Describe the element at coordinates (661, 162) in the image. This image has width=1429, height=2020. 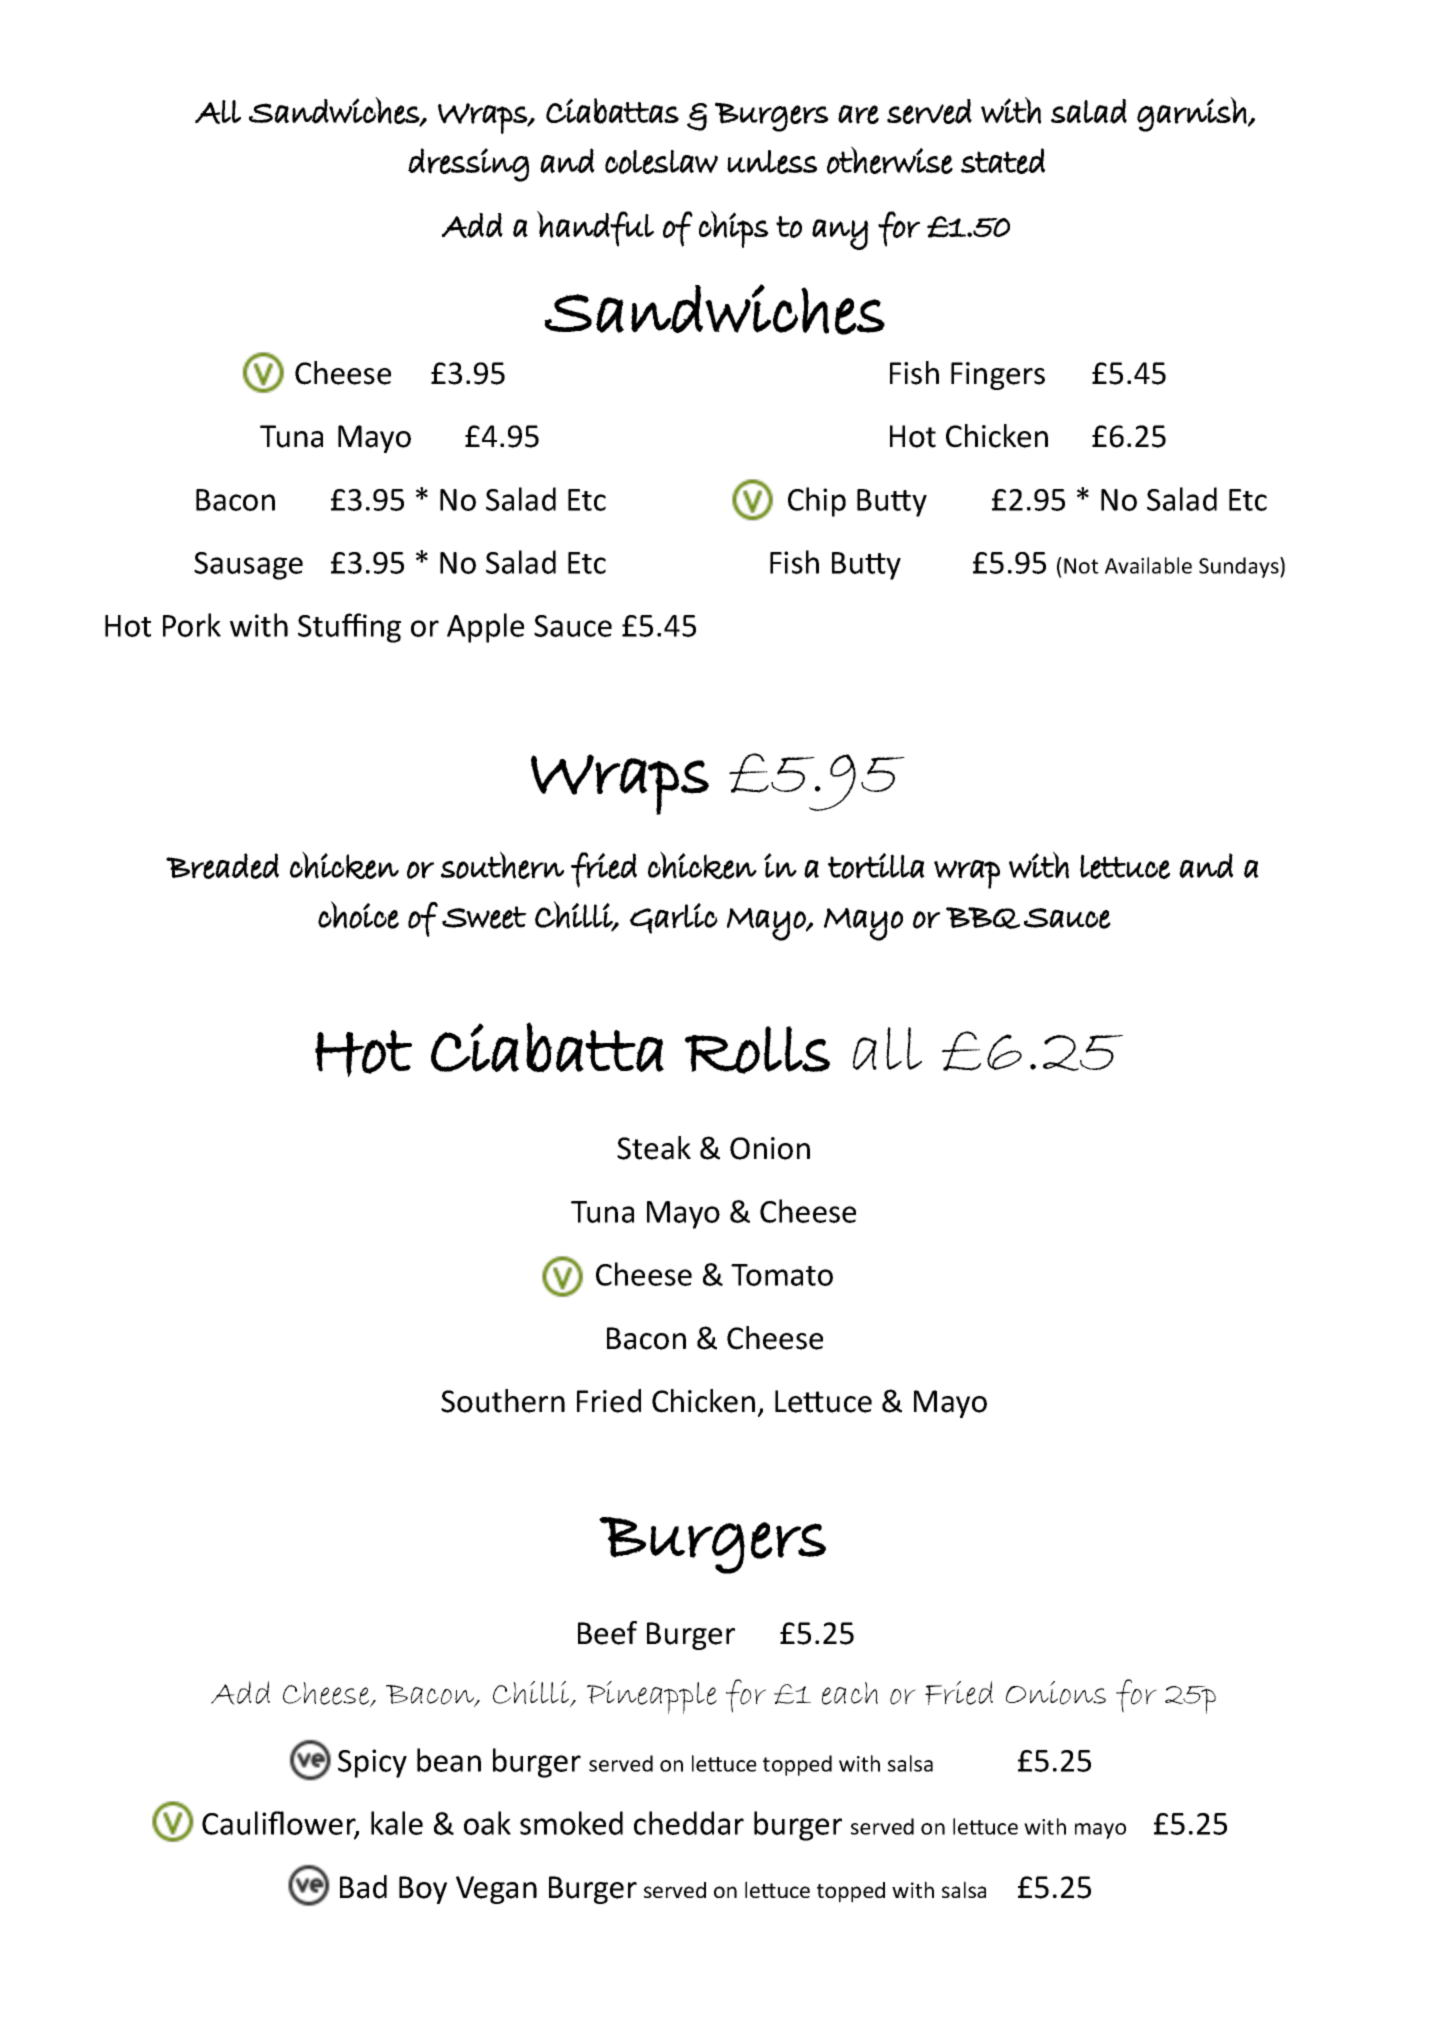
I see `coleslaw` at that location.
